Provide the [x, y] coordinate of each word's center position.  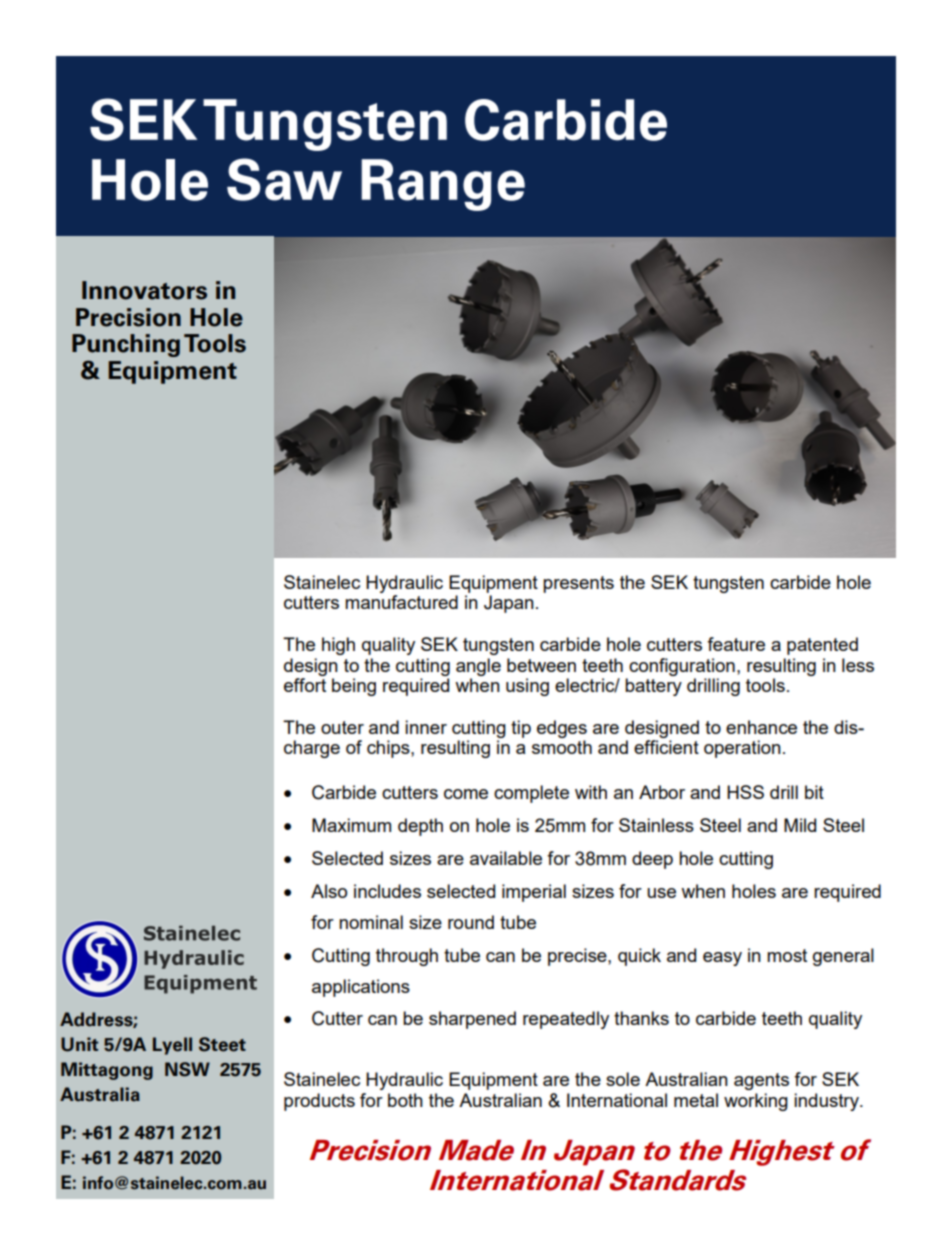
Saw [284, 179]
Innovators [144, 290]
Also [329, 891]
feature [736, 644]
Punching [126, 345]
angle [478, 667]
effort [305, 685]
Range [443, 185]
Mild [800, 825]
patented [822, 646]
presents [578, 584]
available [506, 858]
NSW [187, 1069]
